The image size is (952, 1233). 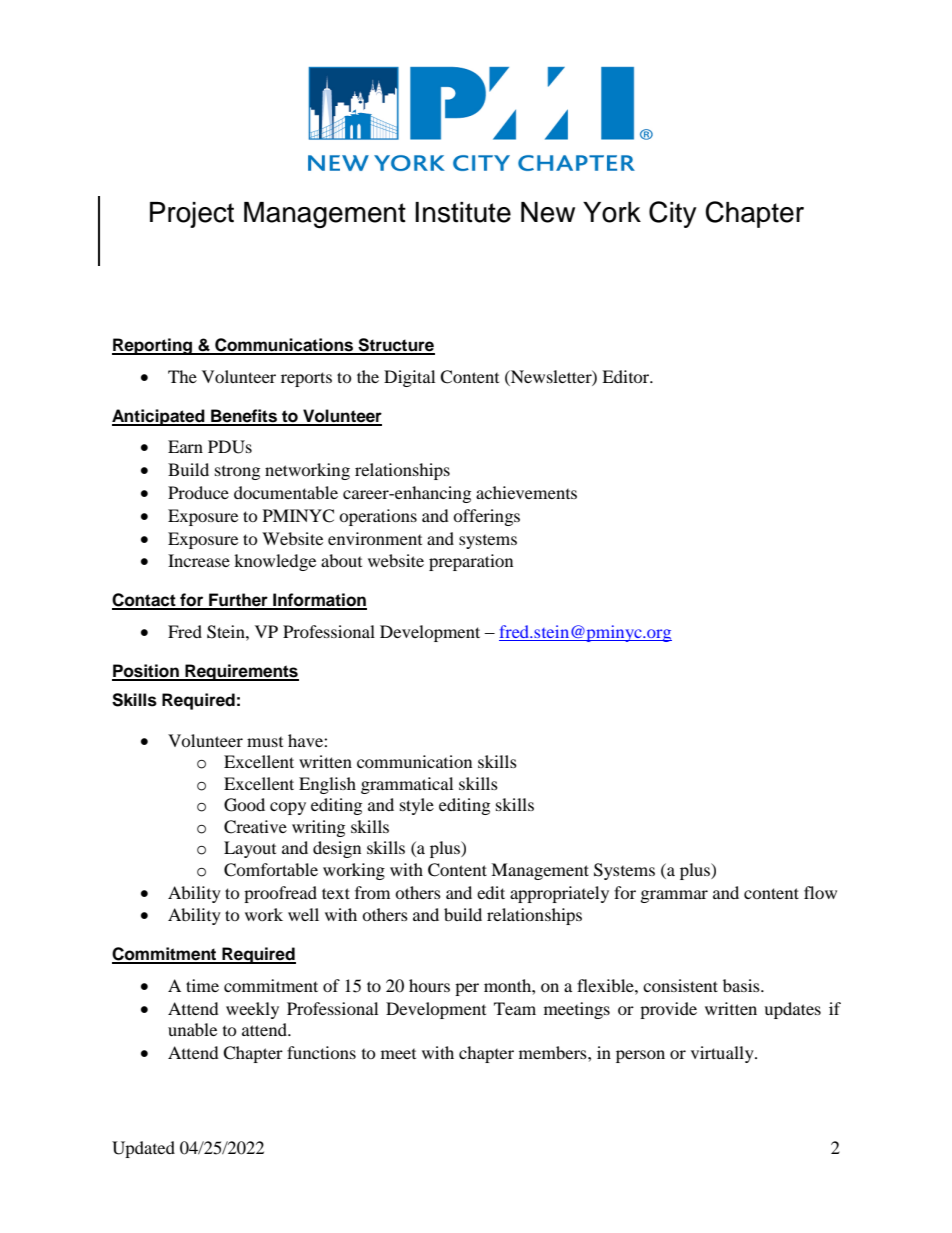 I want to click on grammatical, so click(x=407, y=785).
